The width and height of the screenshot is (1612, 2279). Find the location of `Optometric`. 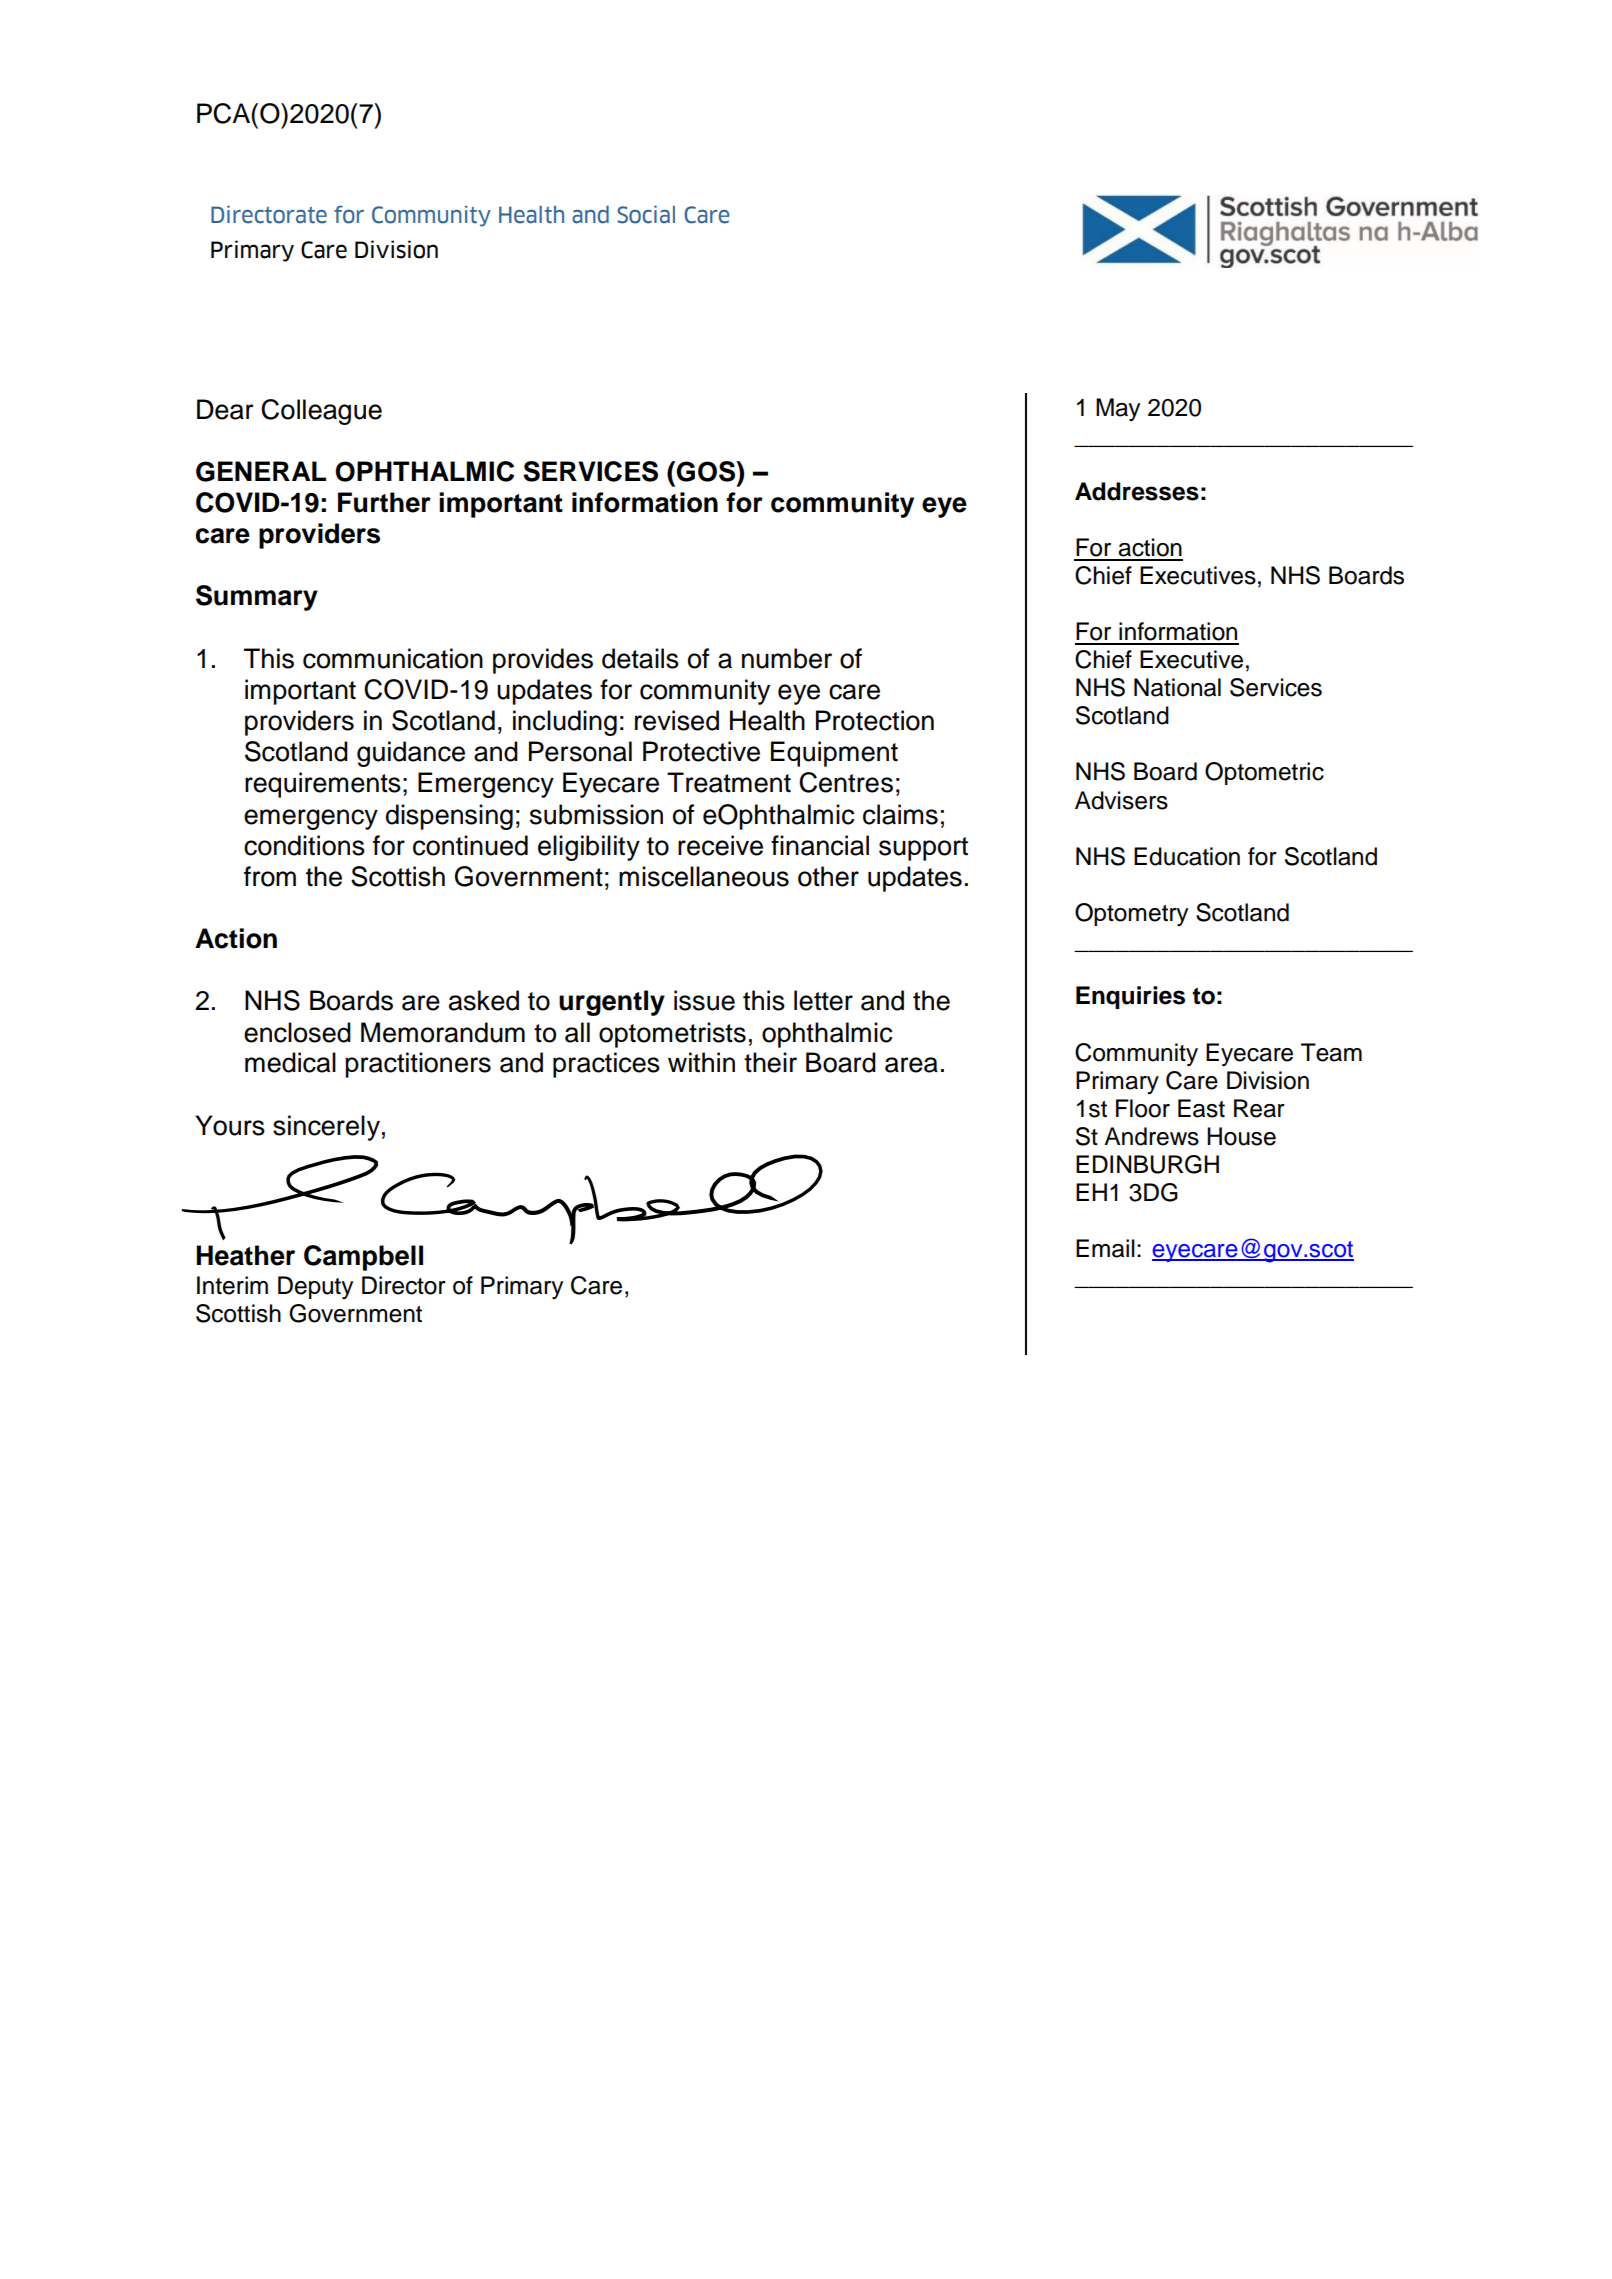

Optometric is located at coordinates (1264, 773).
